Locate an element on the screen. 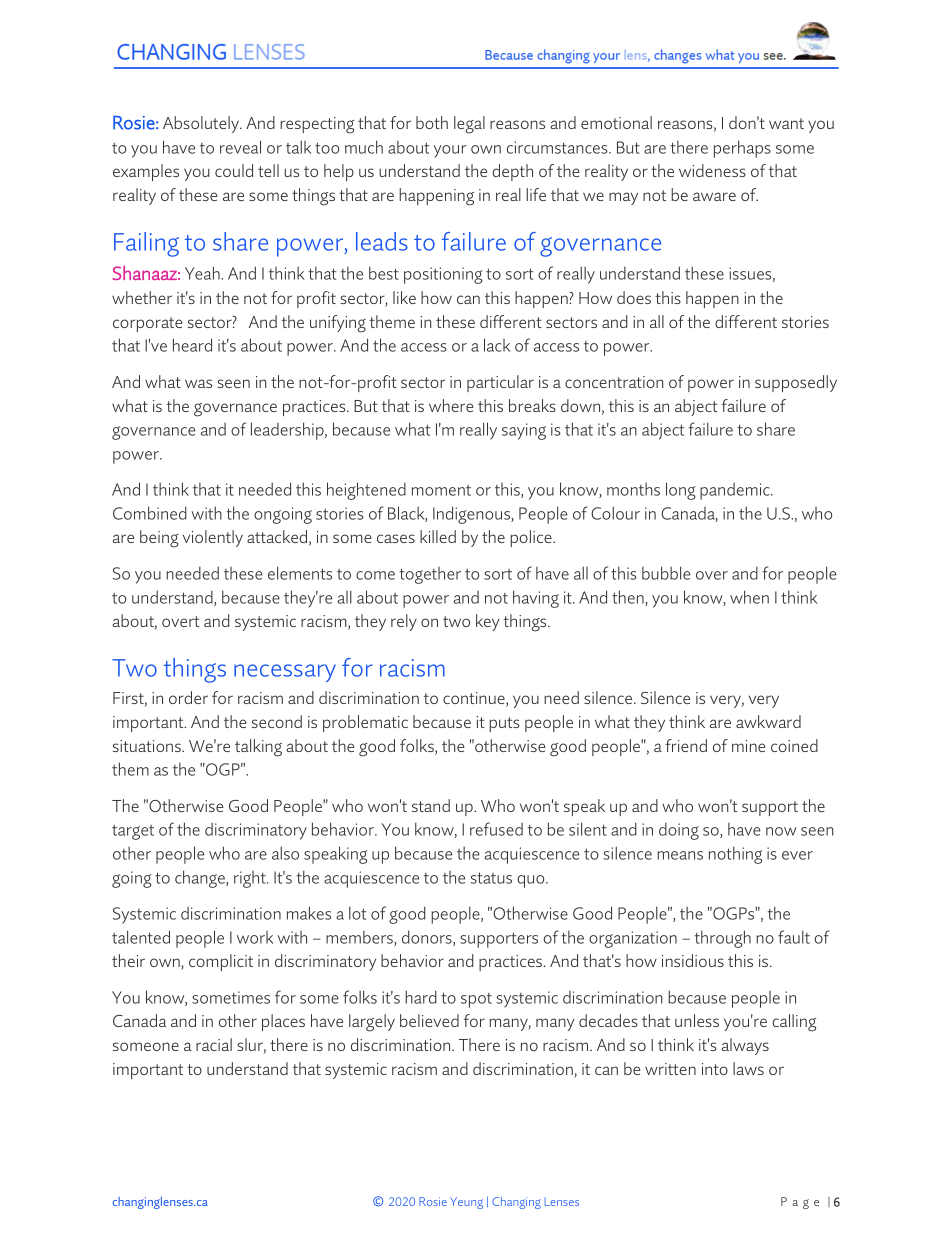 The height and width of the screenshot is (1233, 952). into is located at coordinates (715, 1069).
